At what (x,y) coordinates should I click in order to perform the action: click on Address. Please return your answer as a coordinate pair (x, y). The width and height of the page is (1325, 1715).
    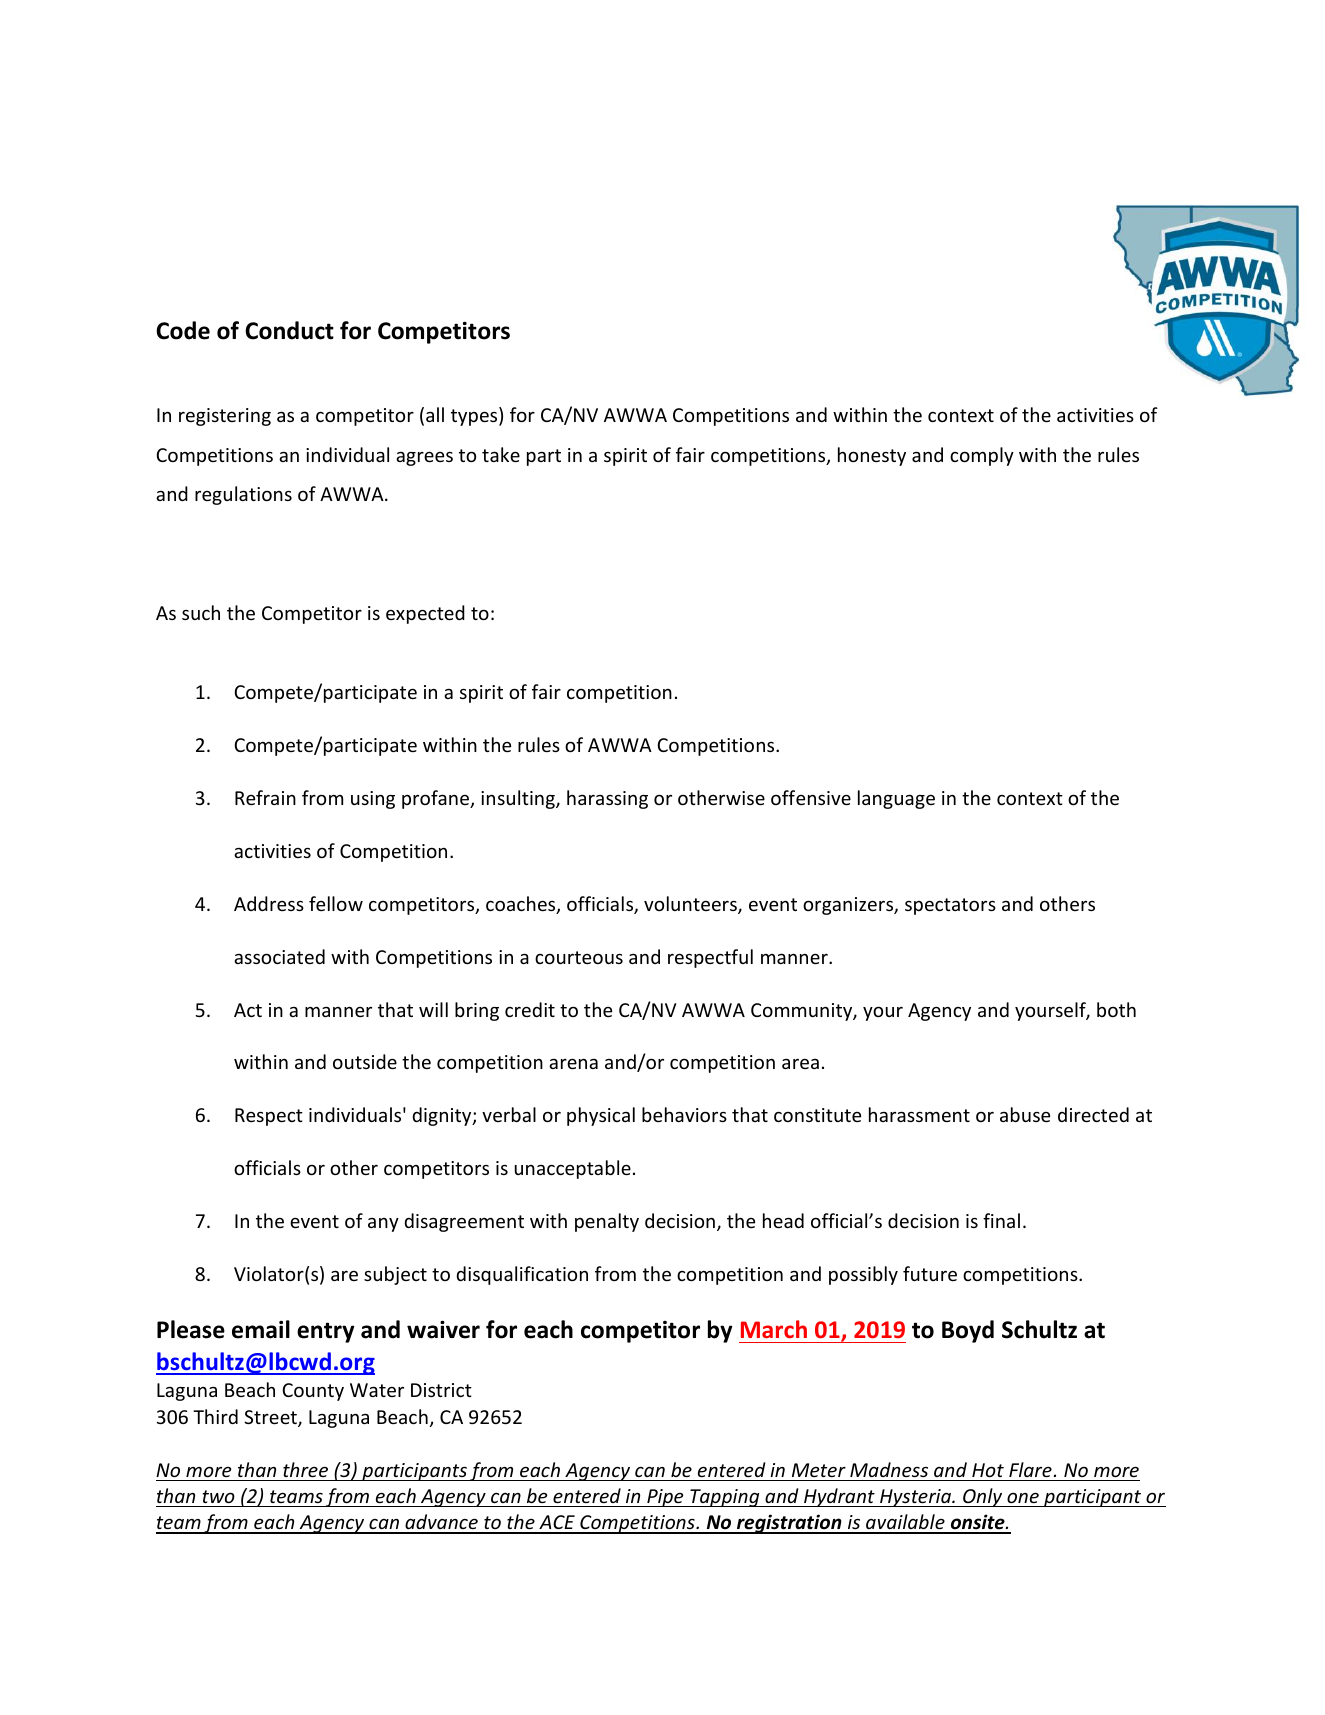
    Looking at the image, I should click on (269, 903).
